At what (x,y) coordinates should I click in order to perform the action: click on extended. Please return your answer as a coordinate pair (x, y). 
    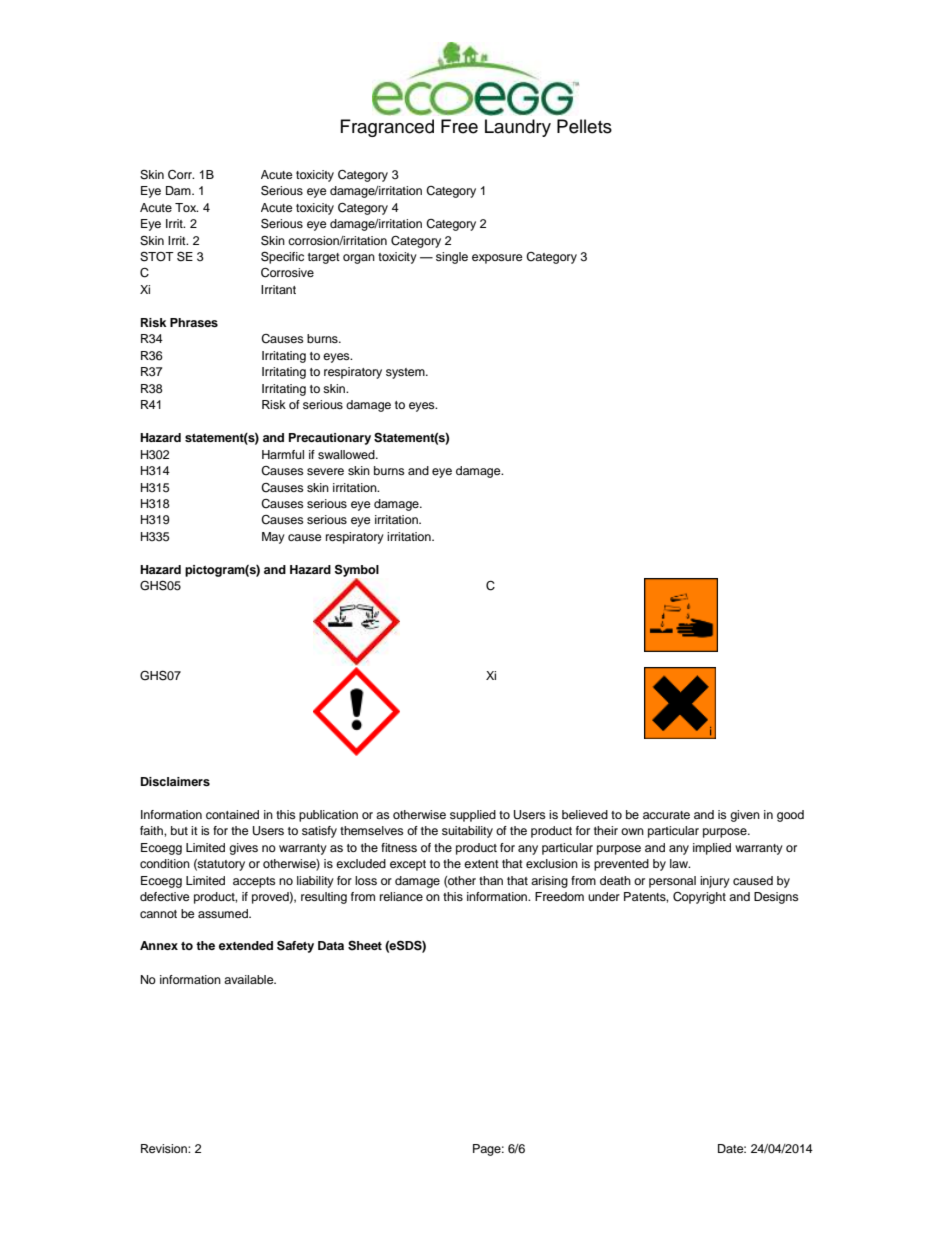
    Looking at the image, I should click on (246, 945).
